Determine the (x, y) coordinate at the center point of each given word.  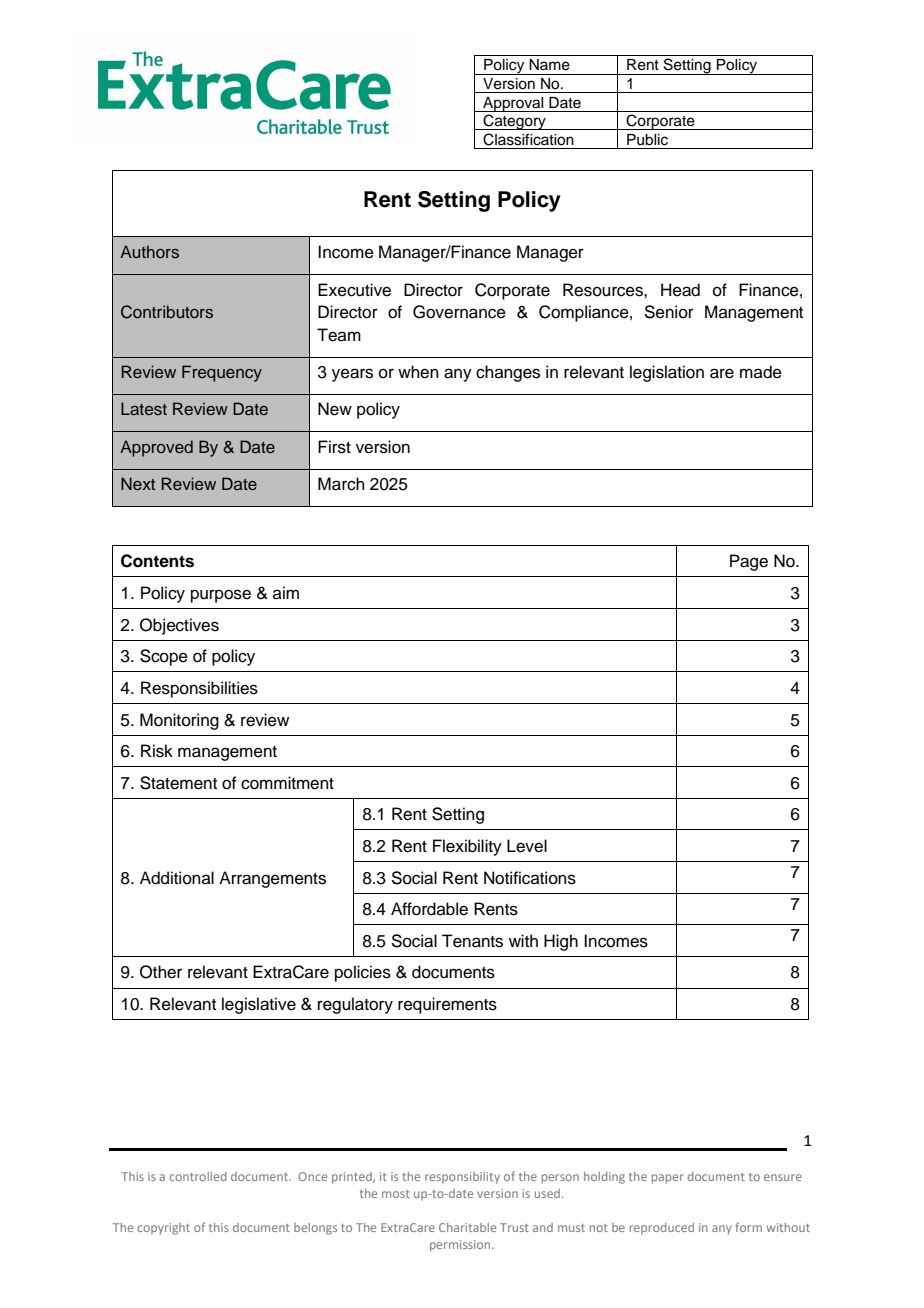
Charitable (467, 1227)
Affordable (429, 909)
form (748, 1227)
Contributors (167, 312)
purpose (221, 596)
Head (680, 290)
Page (749, 562)
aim (286, 592)
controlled (197, 1176)
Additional (177, 878)
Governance (459, 312)
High (561, 942)
